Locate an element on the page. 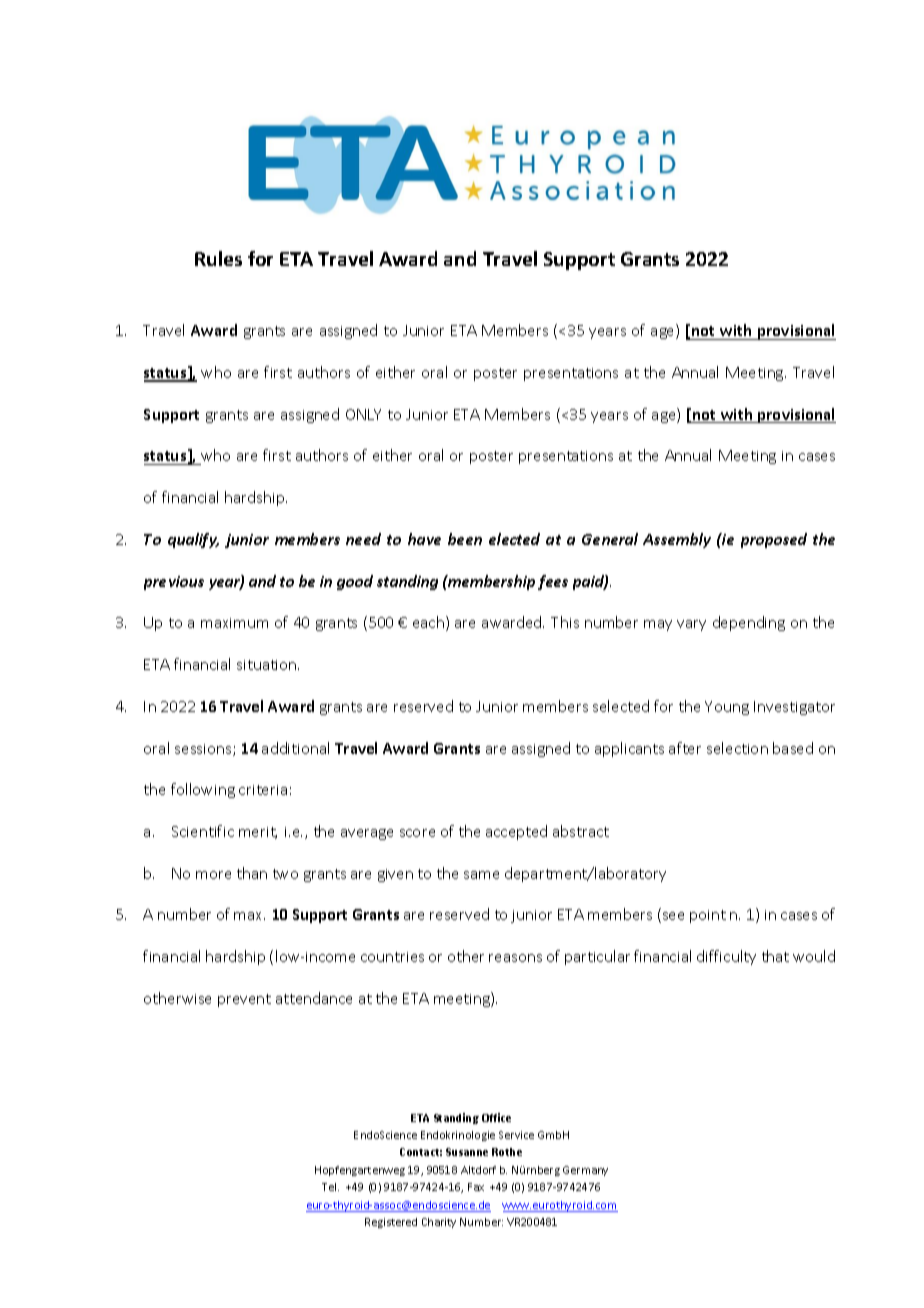 This image has width=924, height=1308. proposed is located at coordinates (774, 540).
